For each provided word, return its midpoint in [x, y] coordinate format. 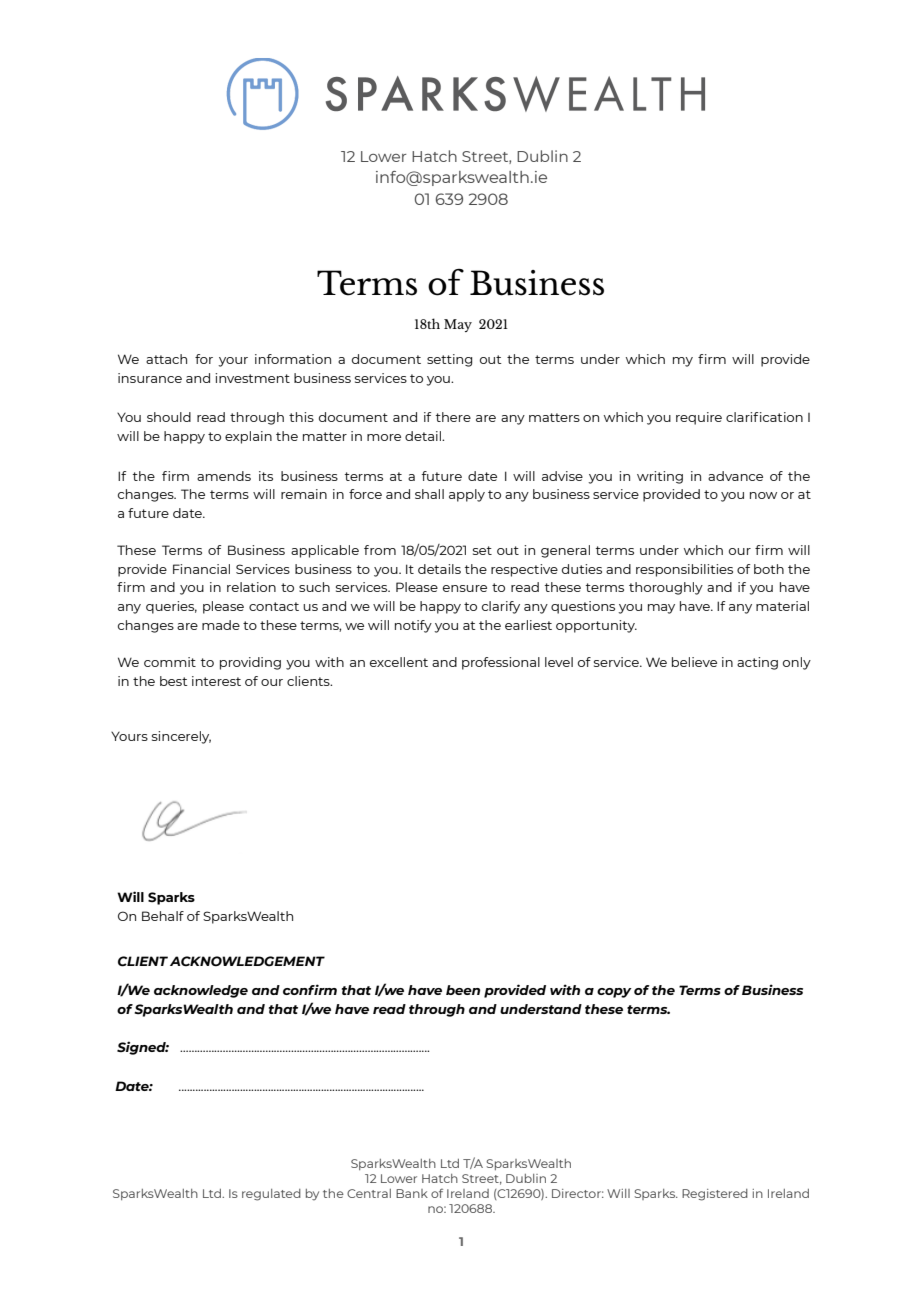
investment [252, 378]
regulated [271, 1195]
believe [694, 662]
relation [251, 587]
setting [449, 360]
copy [614, 993]
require [699, 418]
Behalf [163, 916]
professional [501, 663]
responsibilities [684, 570]
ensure [465, 588]
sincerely [181, 737]
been [463, 990]
